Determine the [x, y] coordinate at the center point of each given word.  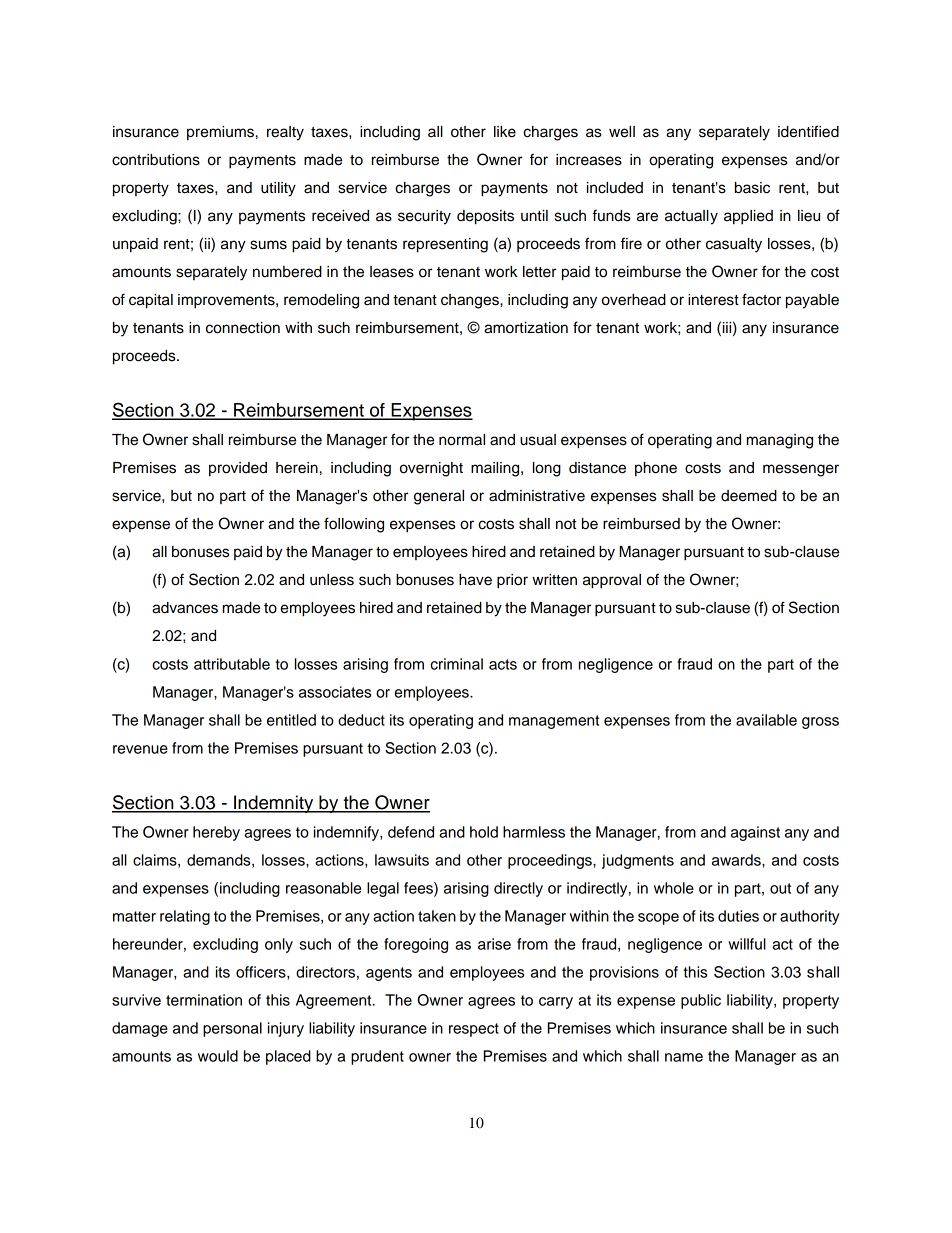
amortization [526, 328]
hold [484, 832]
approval [612, 581]
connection [243, 328]
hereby [216, 833]
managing [780, 441]
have [475, 580]
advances [185, 608]
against [755, 833]
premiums [220, 133]
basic [752, 188]
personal [232, 1029]
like [505, 132]
